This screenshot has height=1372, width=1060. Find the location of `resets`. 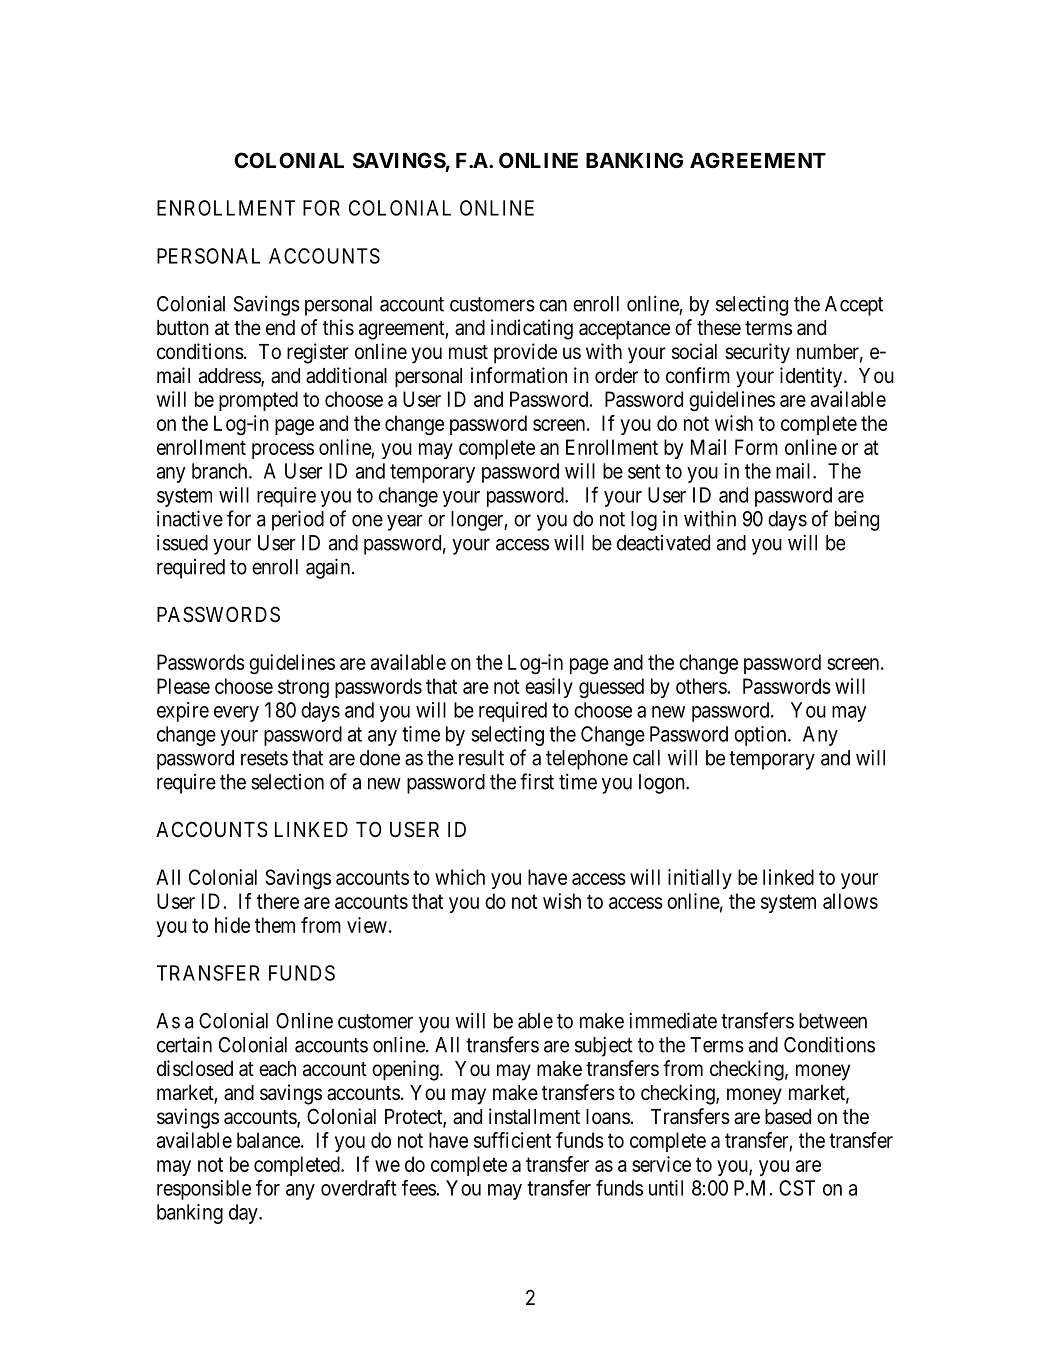

resets is located at coordinates (264, 758).
